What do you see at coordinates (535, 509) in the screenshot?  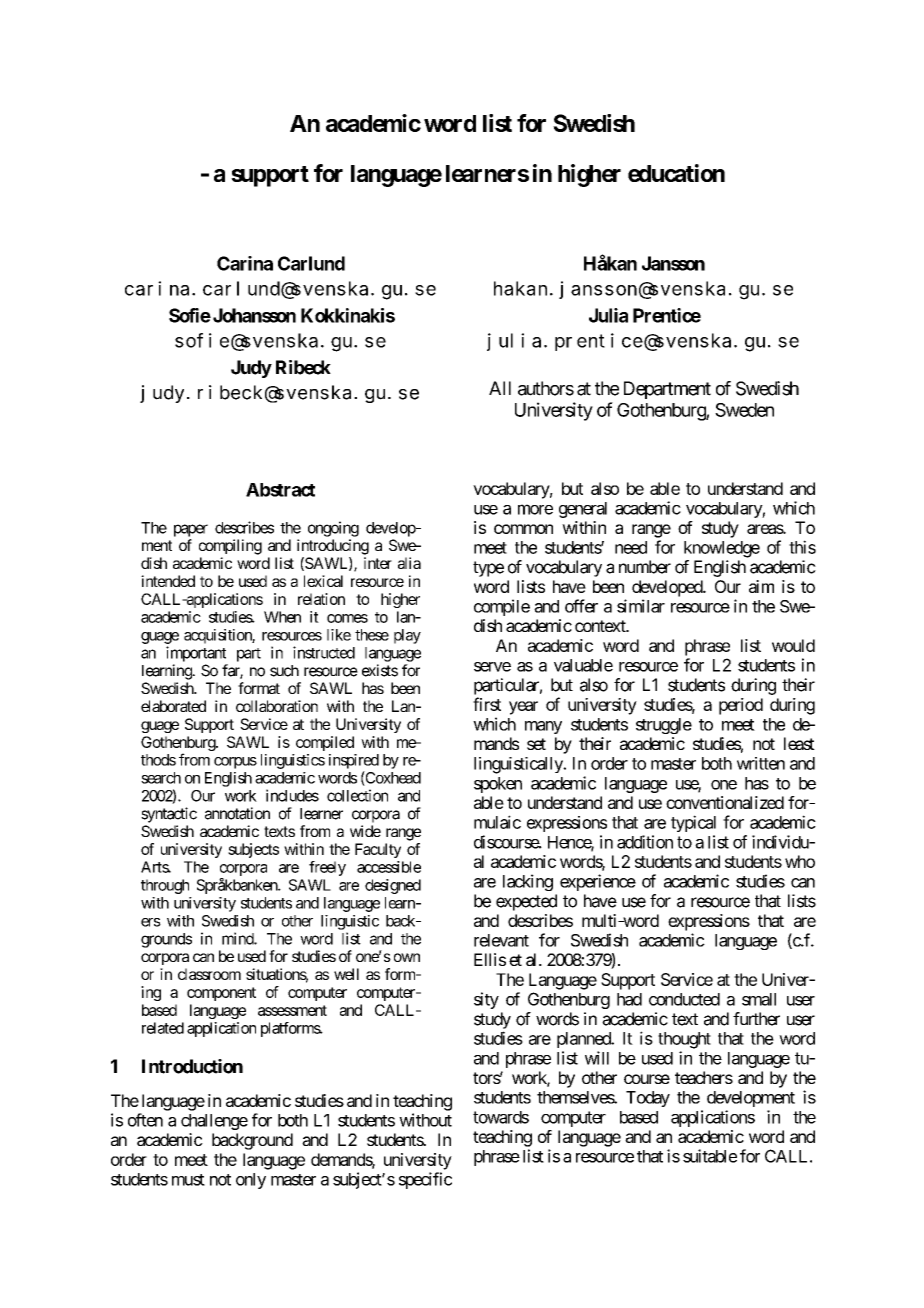 I see `more` at bounding box center [535, 509].
